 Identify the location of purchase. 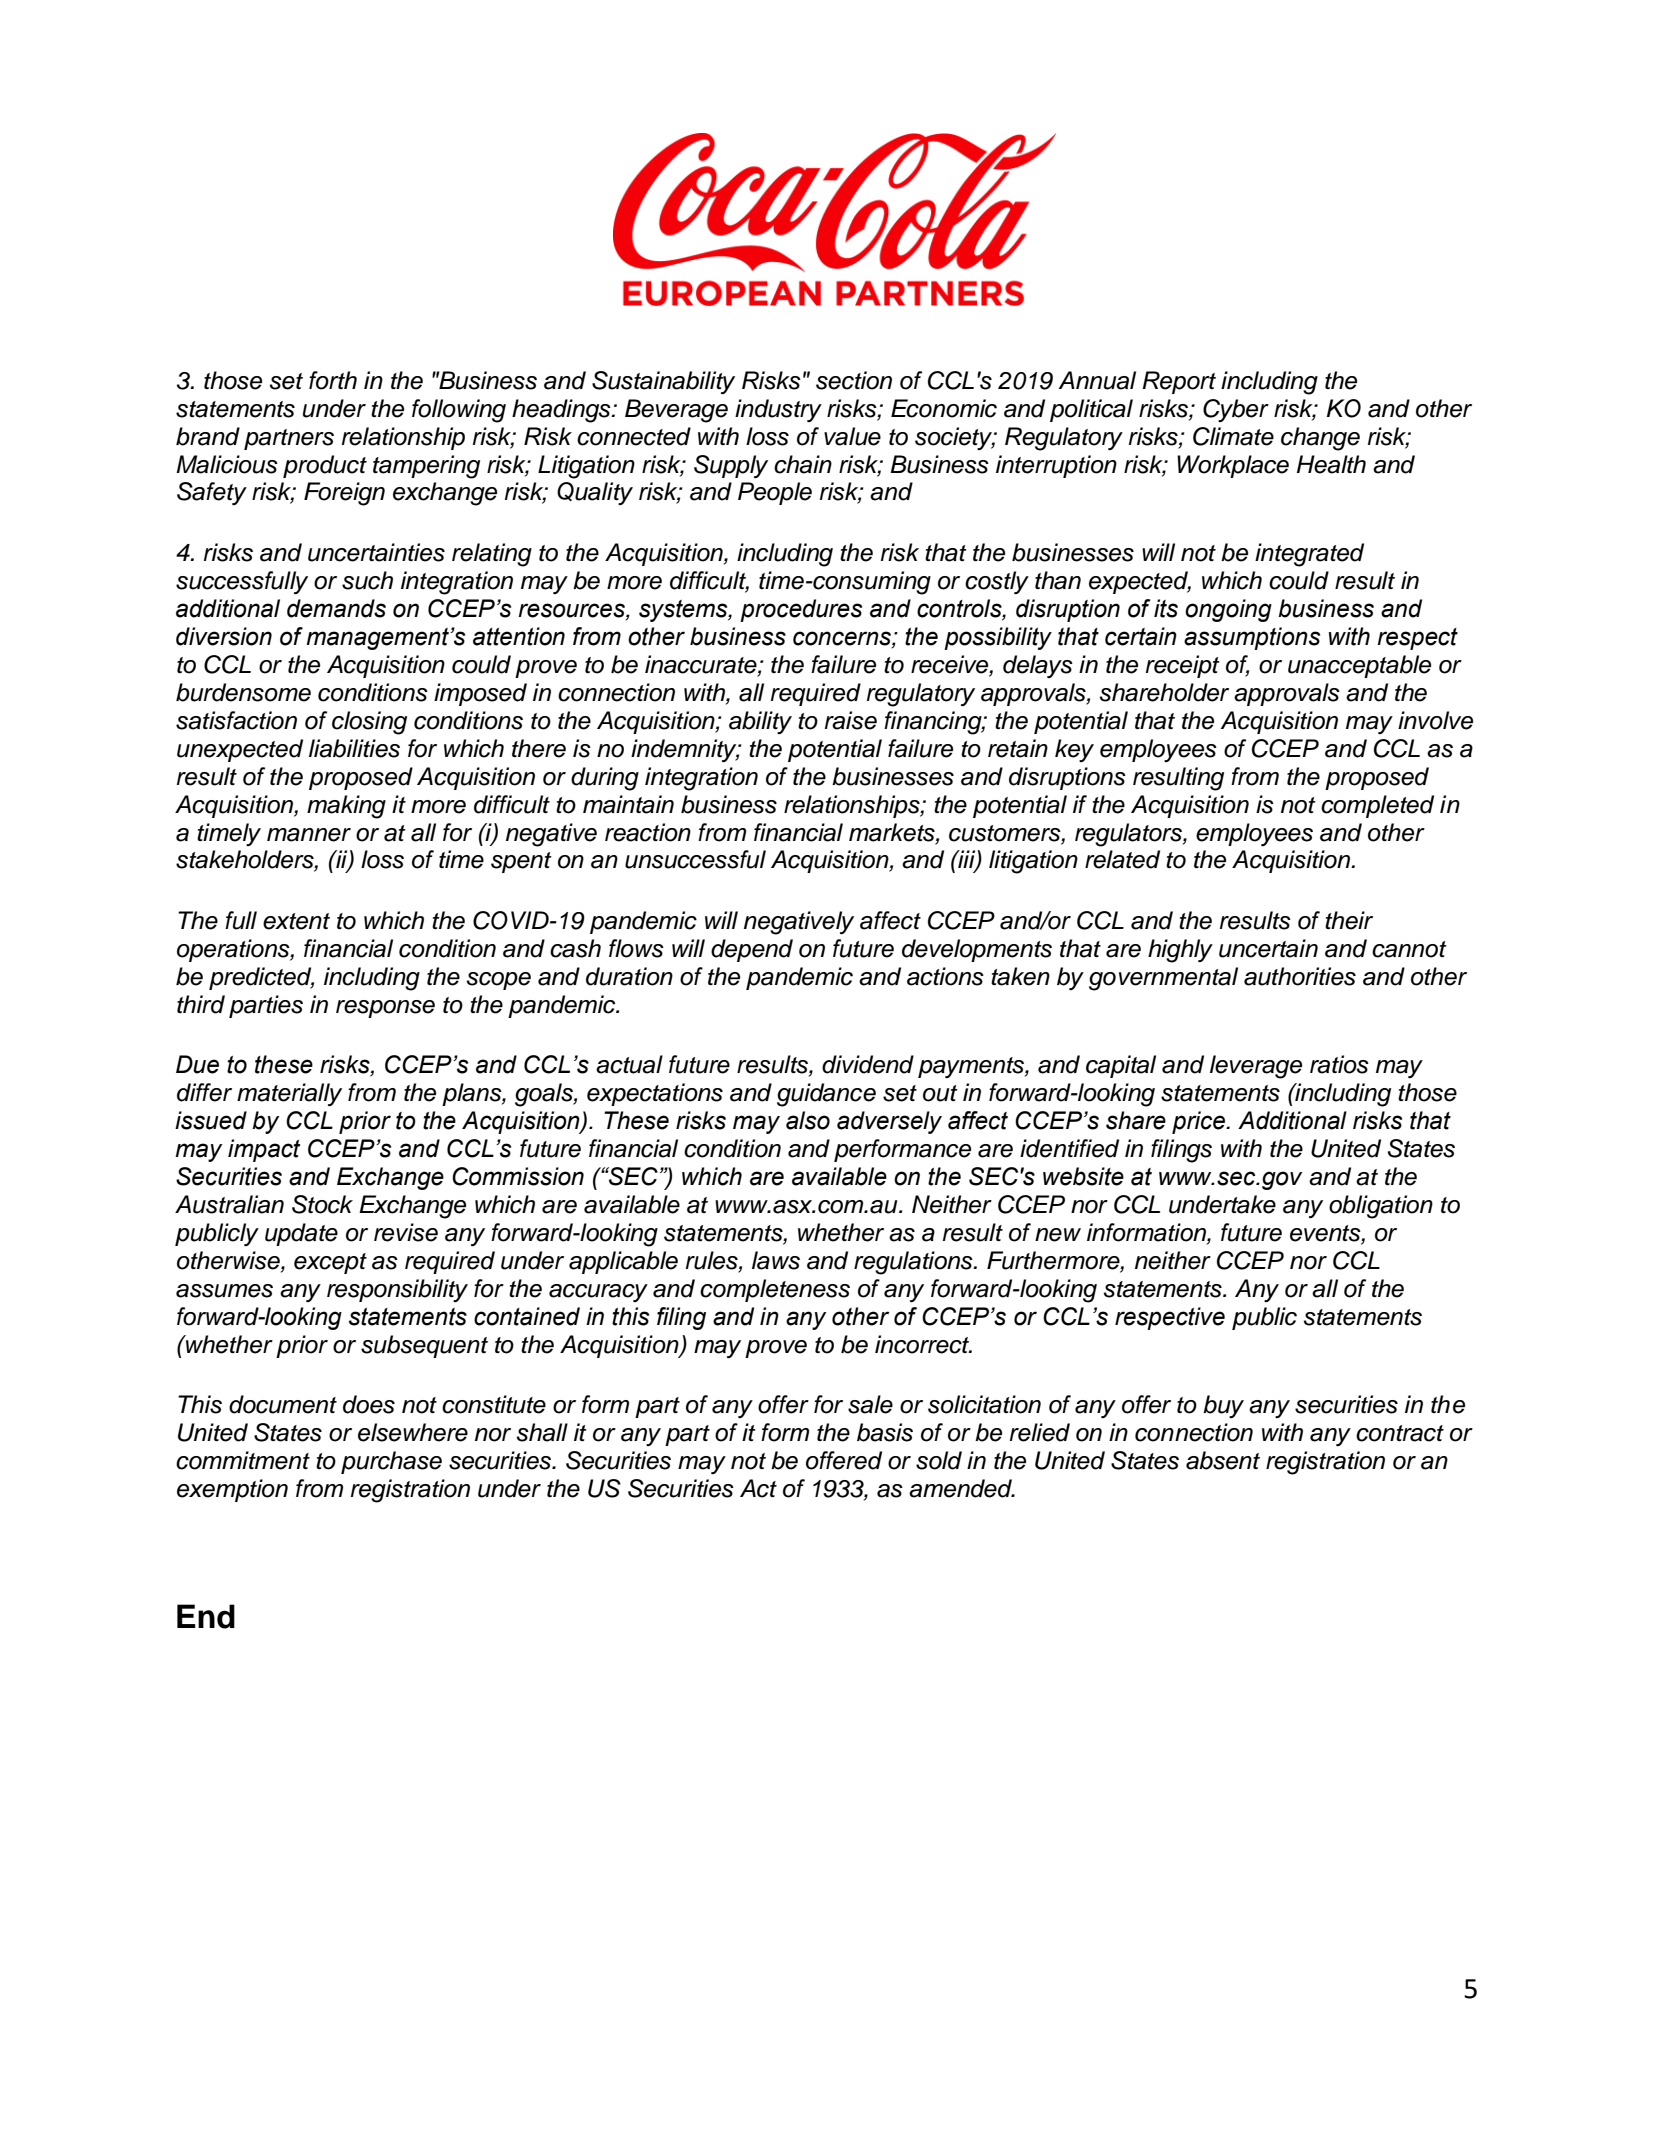
(391, 1462).
